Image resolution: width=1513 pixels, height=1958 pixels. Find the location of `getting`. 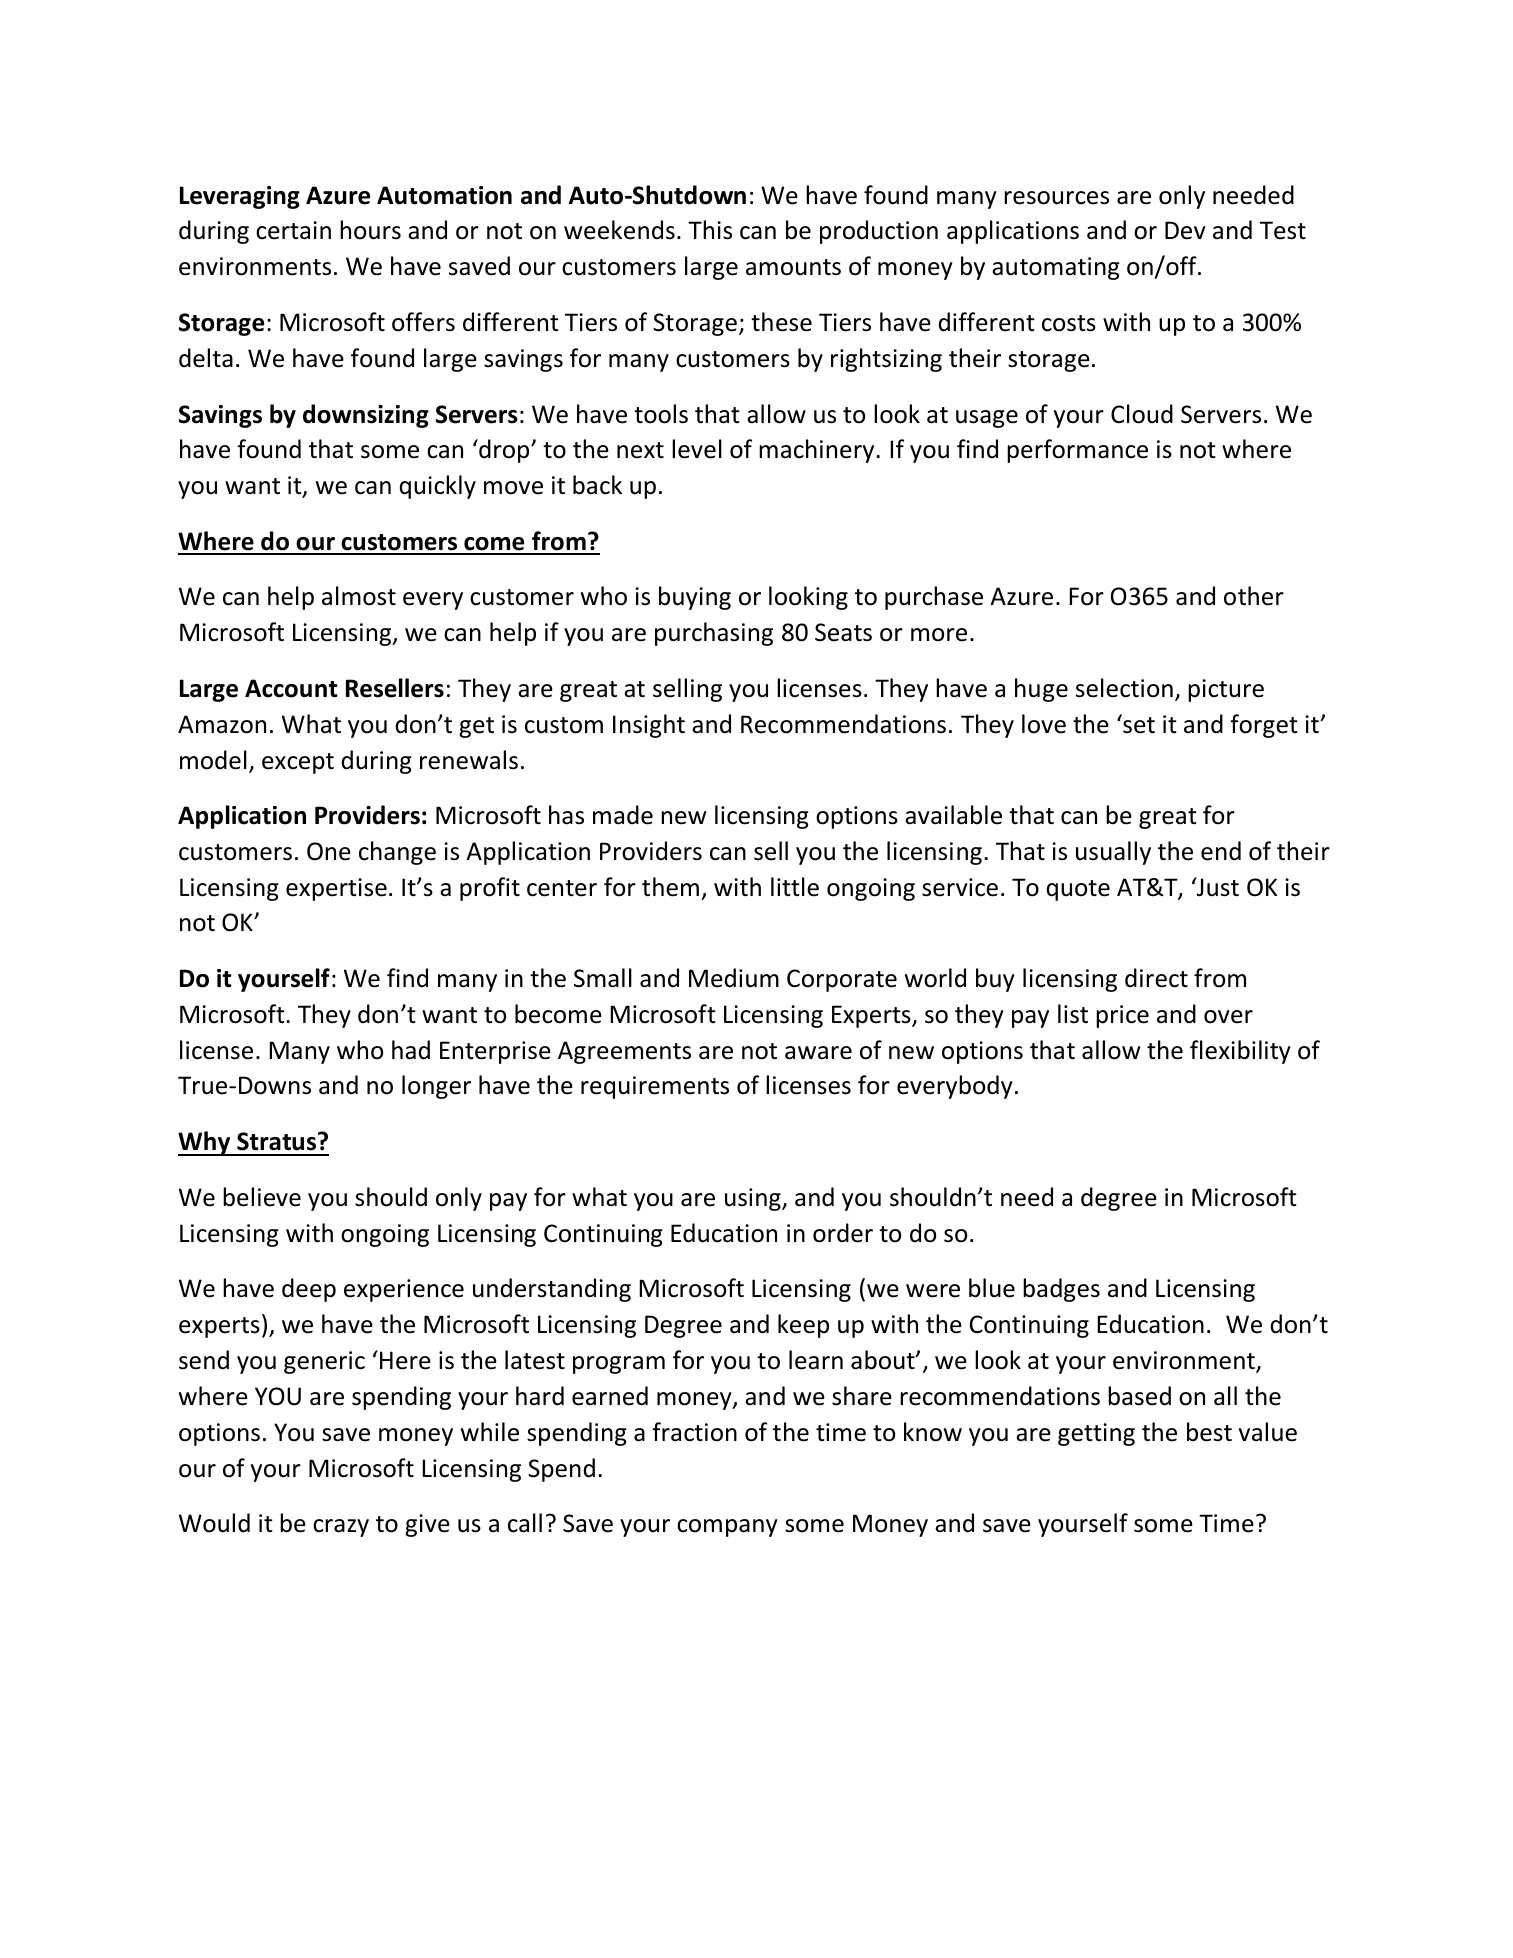

getting is located at coordinates (1096, 1434).
